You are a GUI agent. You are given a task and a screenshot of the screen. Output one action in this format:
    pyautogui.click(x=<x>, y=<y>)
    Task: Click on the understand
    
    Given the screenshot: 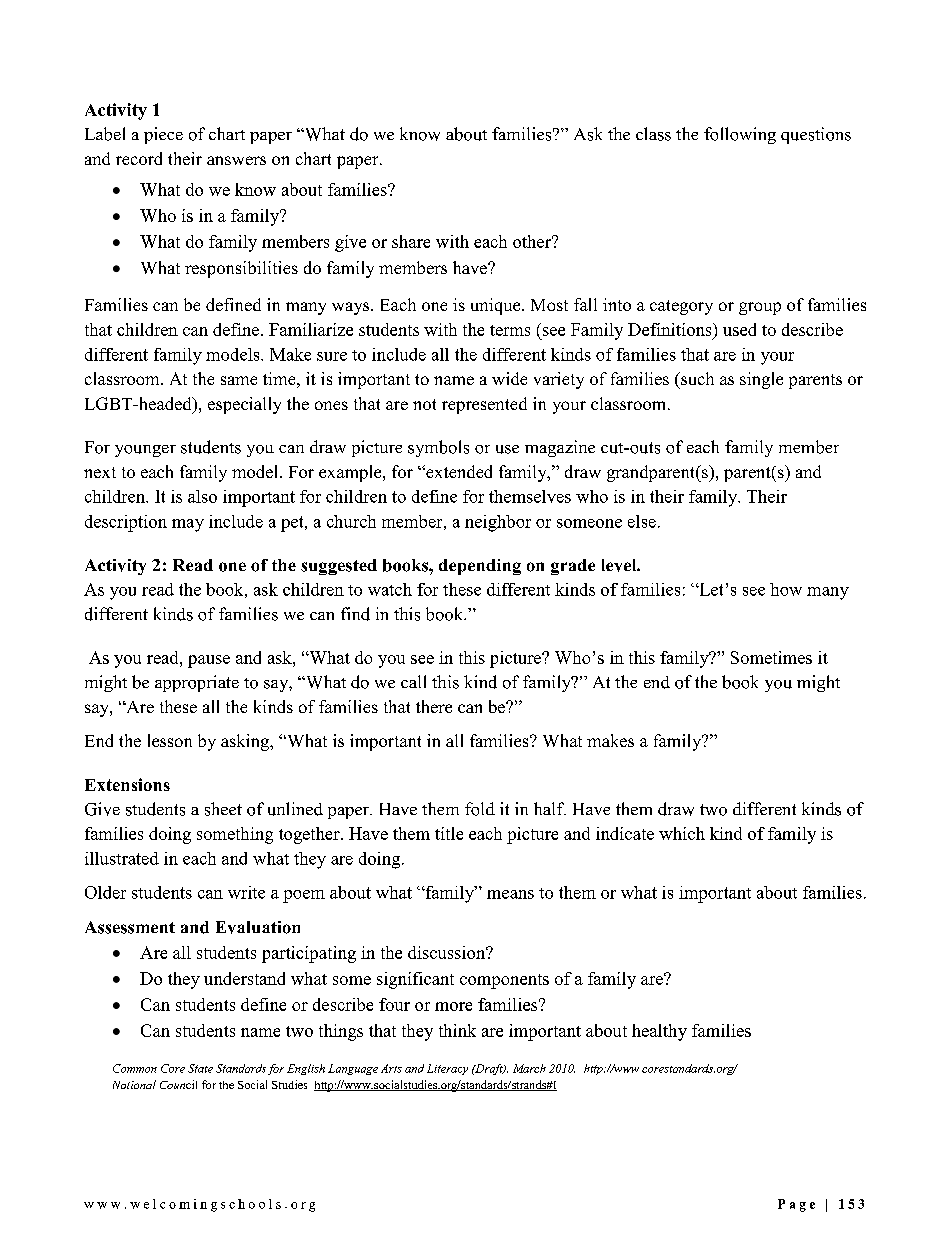 What is the action you would take?
    pyautogui.click(x=244, y=978)
